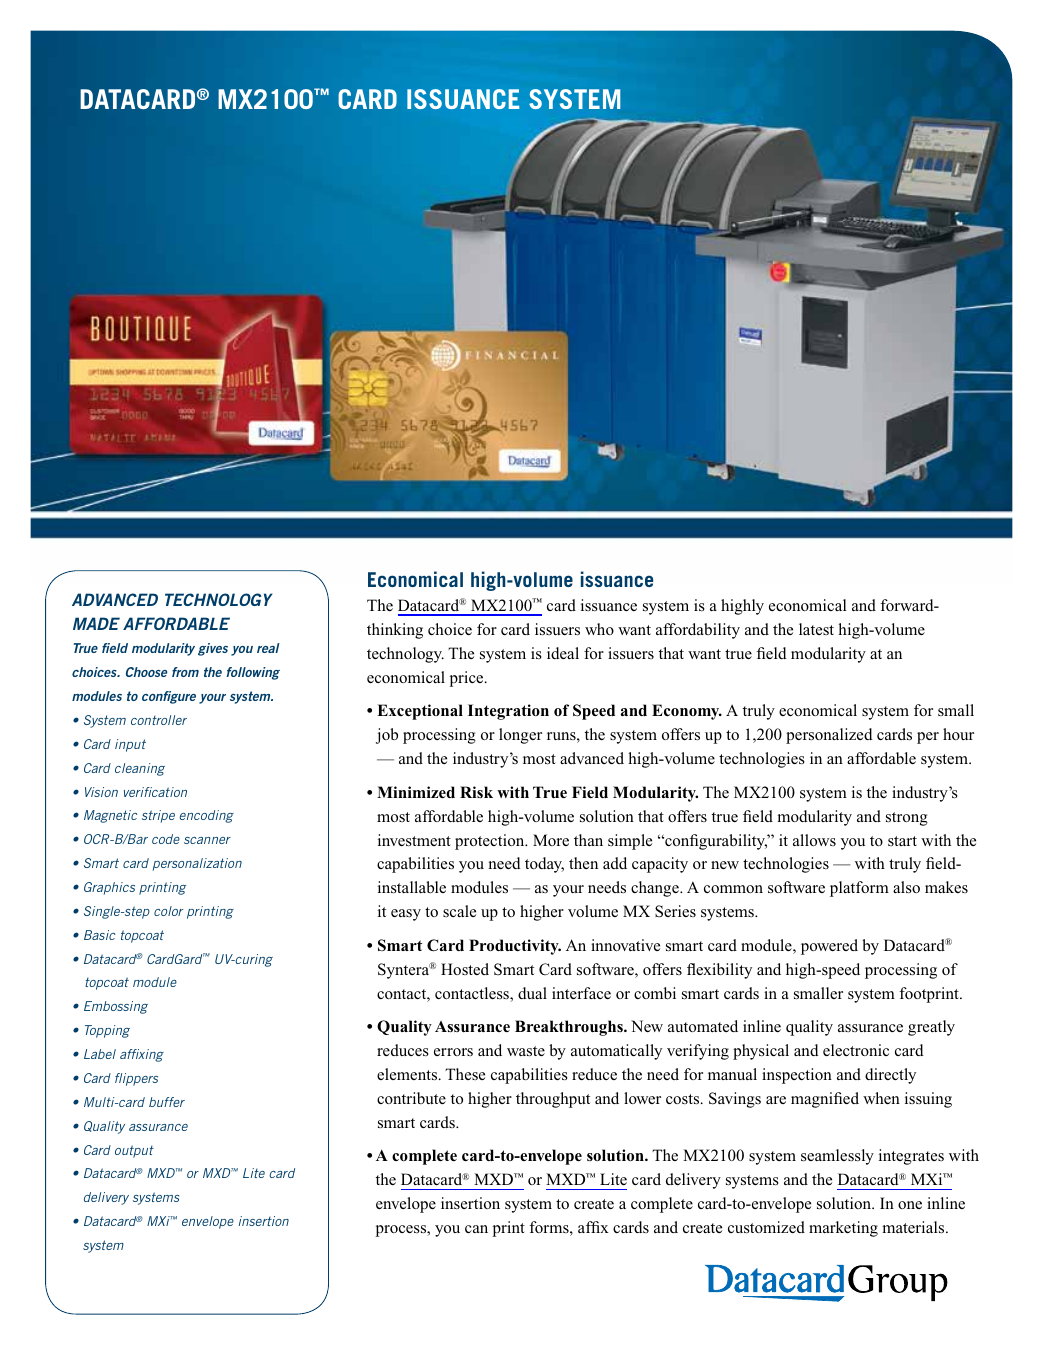 This document has height=1350, width=1043. I want to click on marketing, so click(843, 1229).
